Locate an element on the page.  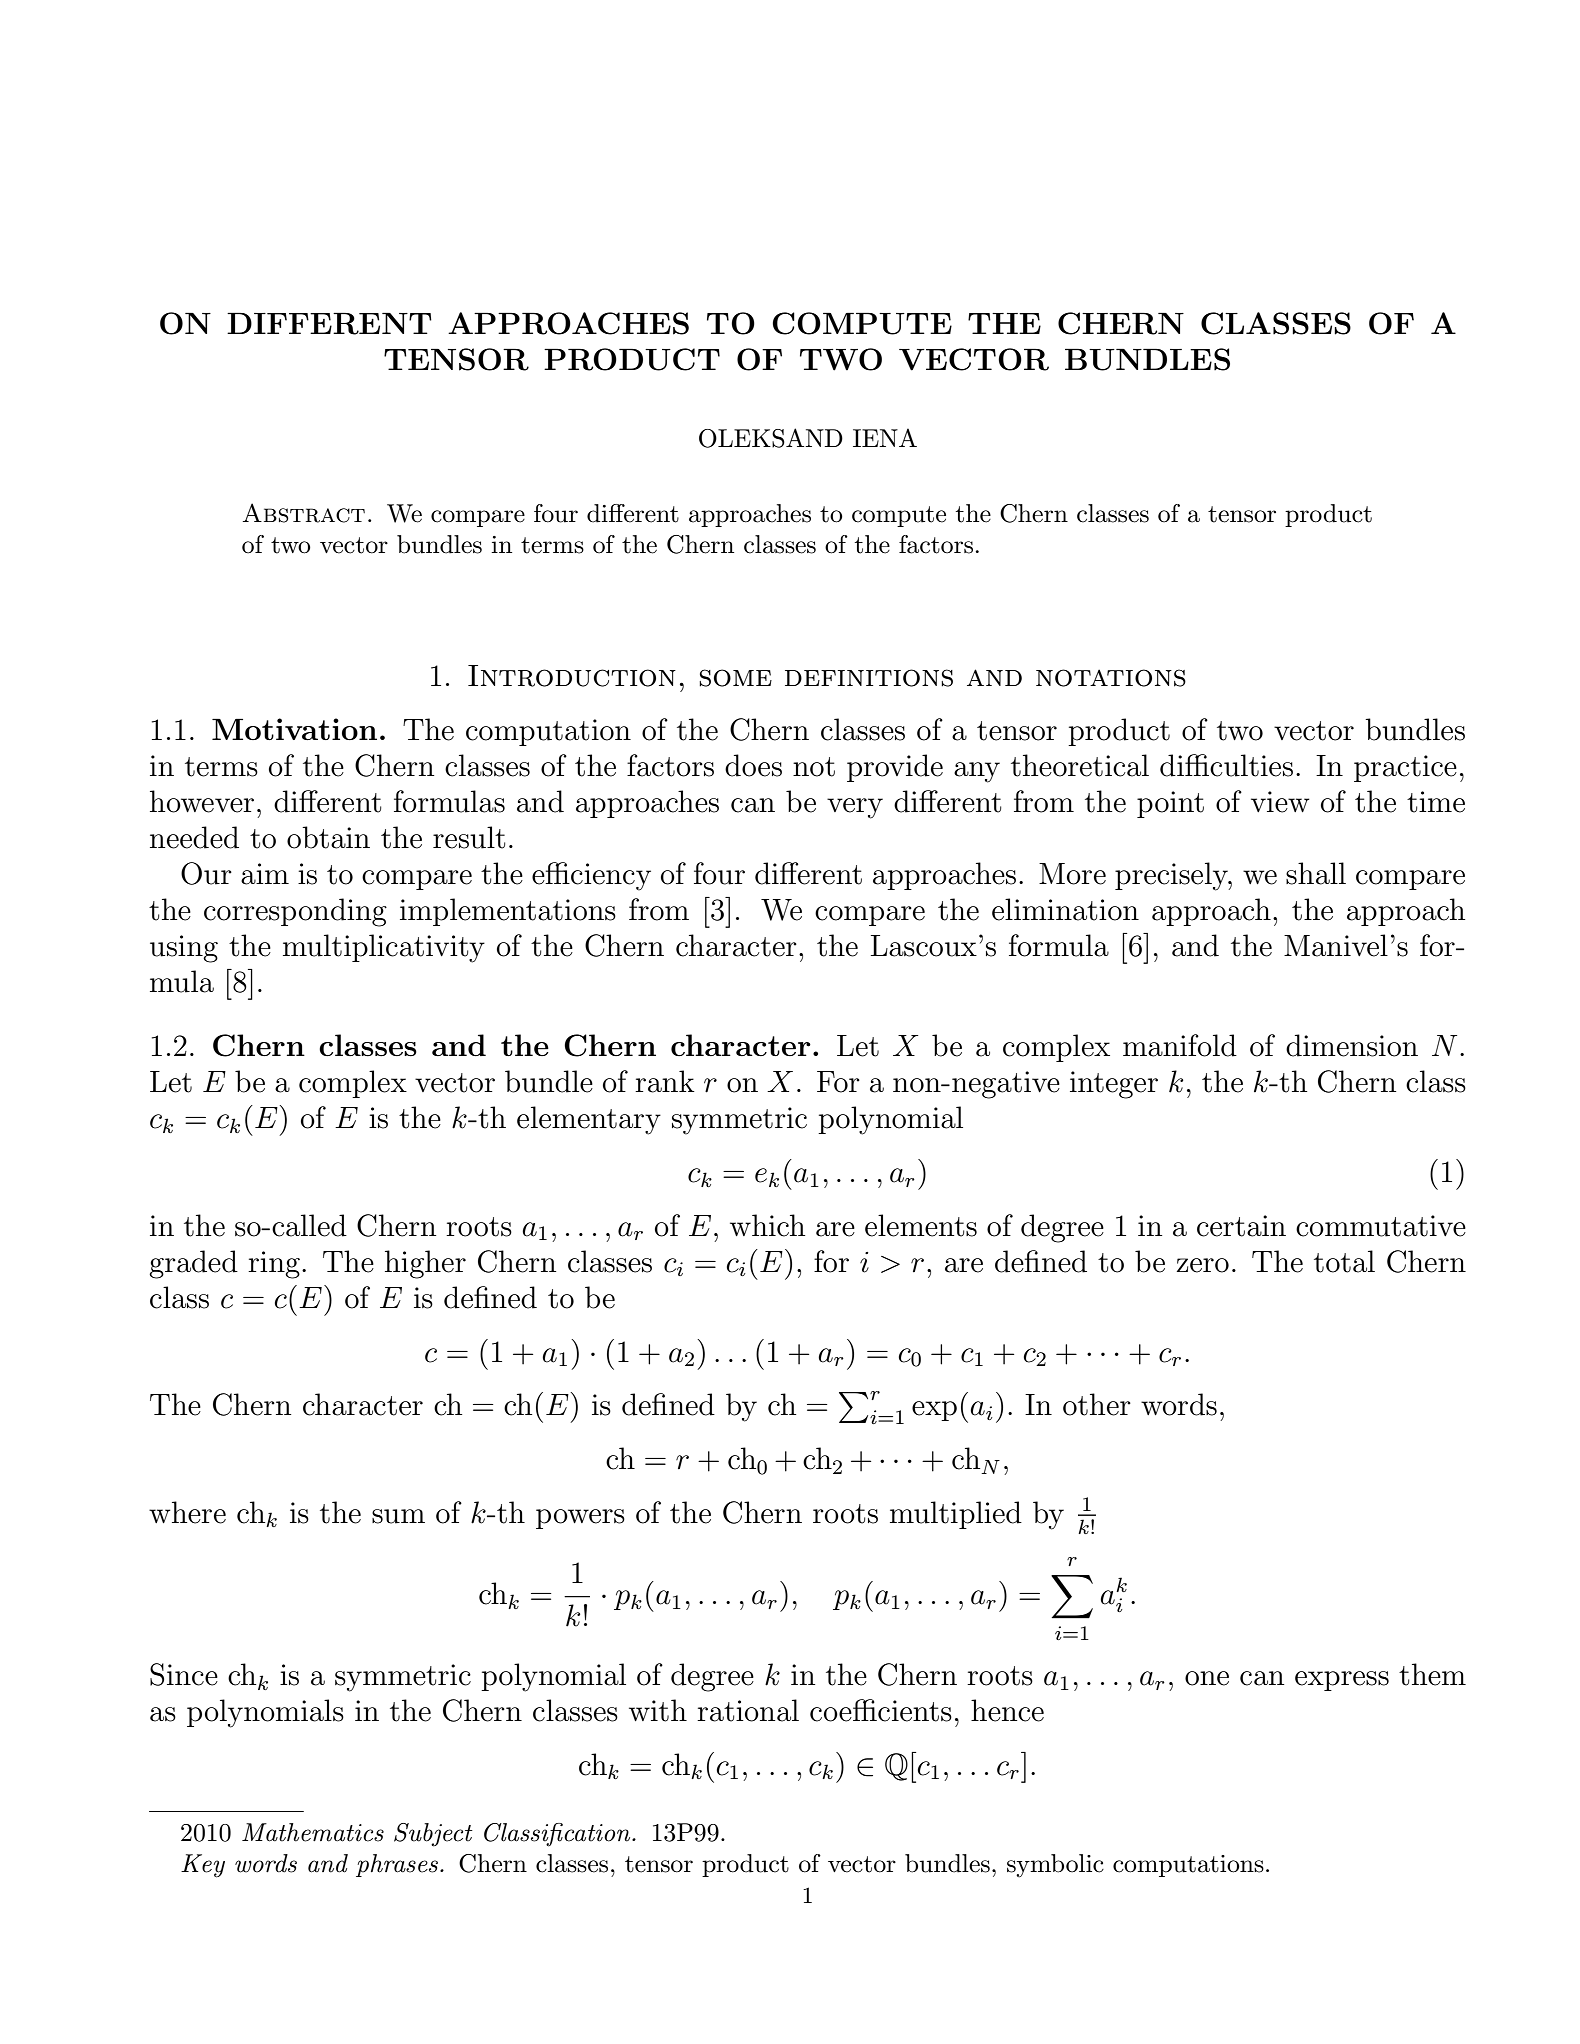
phrases is located at coordinates (397, 1865).
